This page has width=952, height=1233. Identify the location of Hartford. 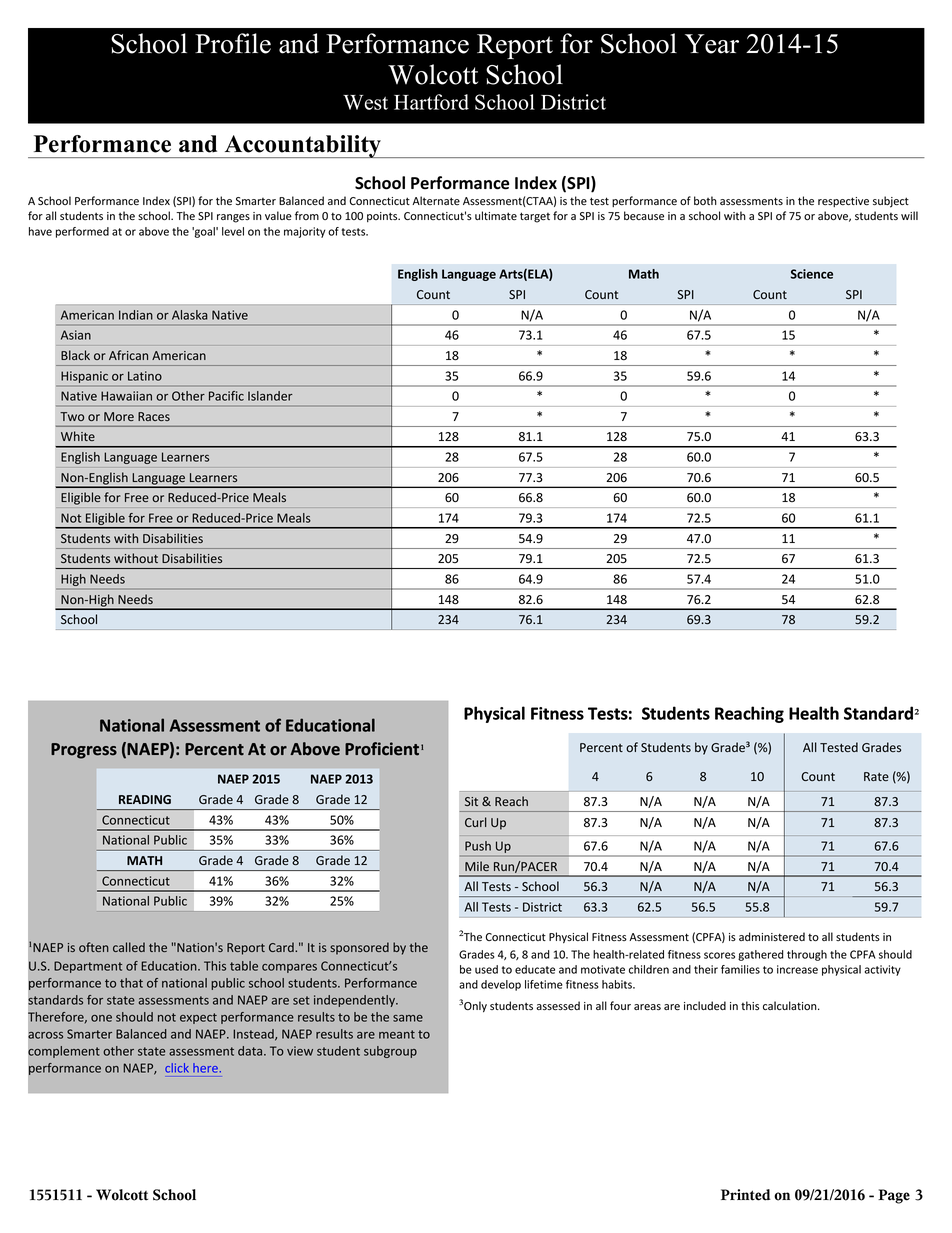
(431, 102).
